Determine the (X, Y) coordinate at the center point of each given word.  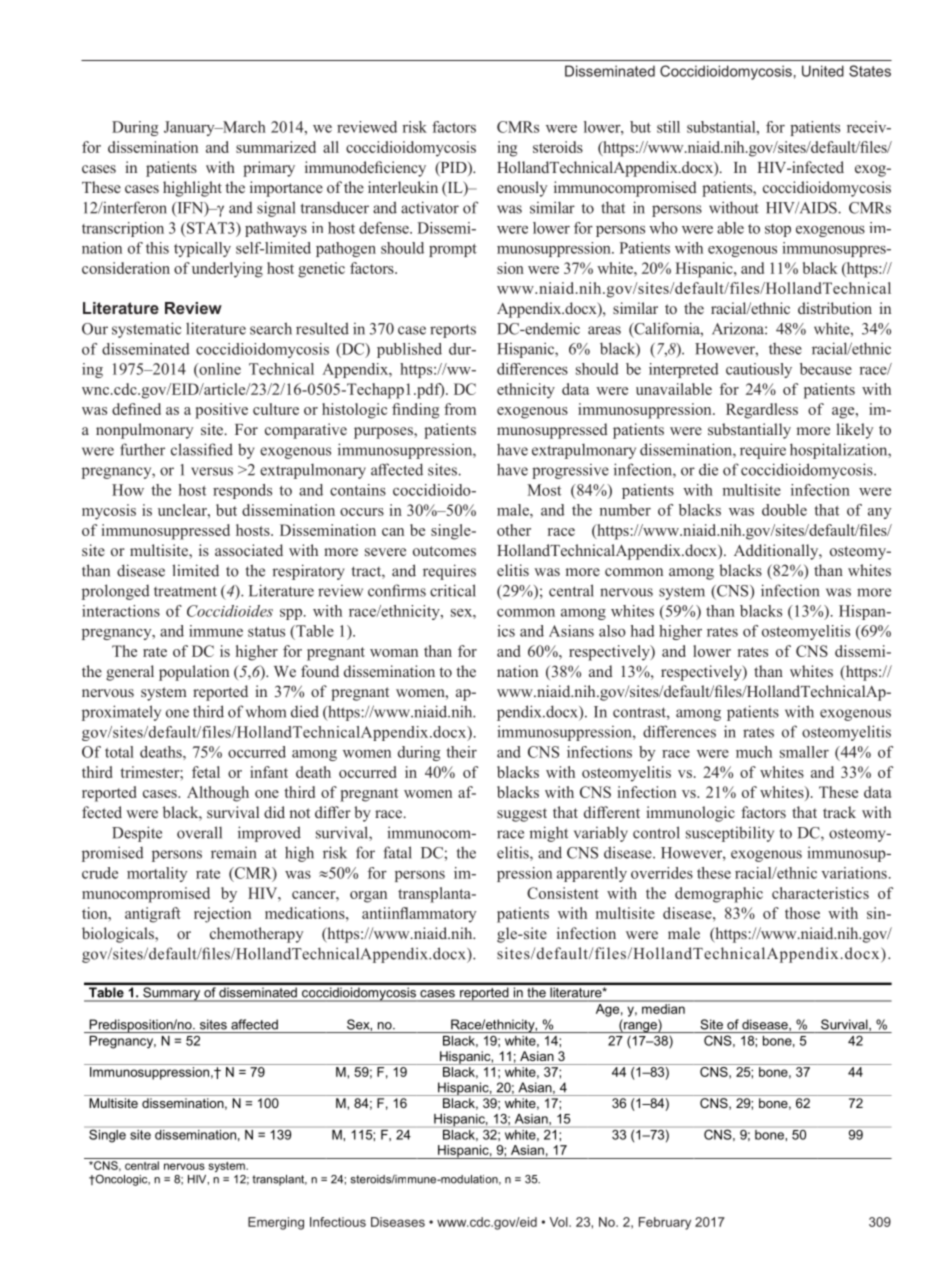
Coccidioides (230, 611)
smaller (804, 752)
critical (453, 590)
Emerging (276, 1223)
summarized (276, 147)
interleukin (403, 187)
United (823, 71)
